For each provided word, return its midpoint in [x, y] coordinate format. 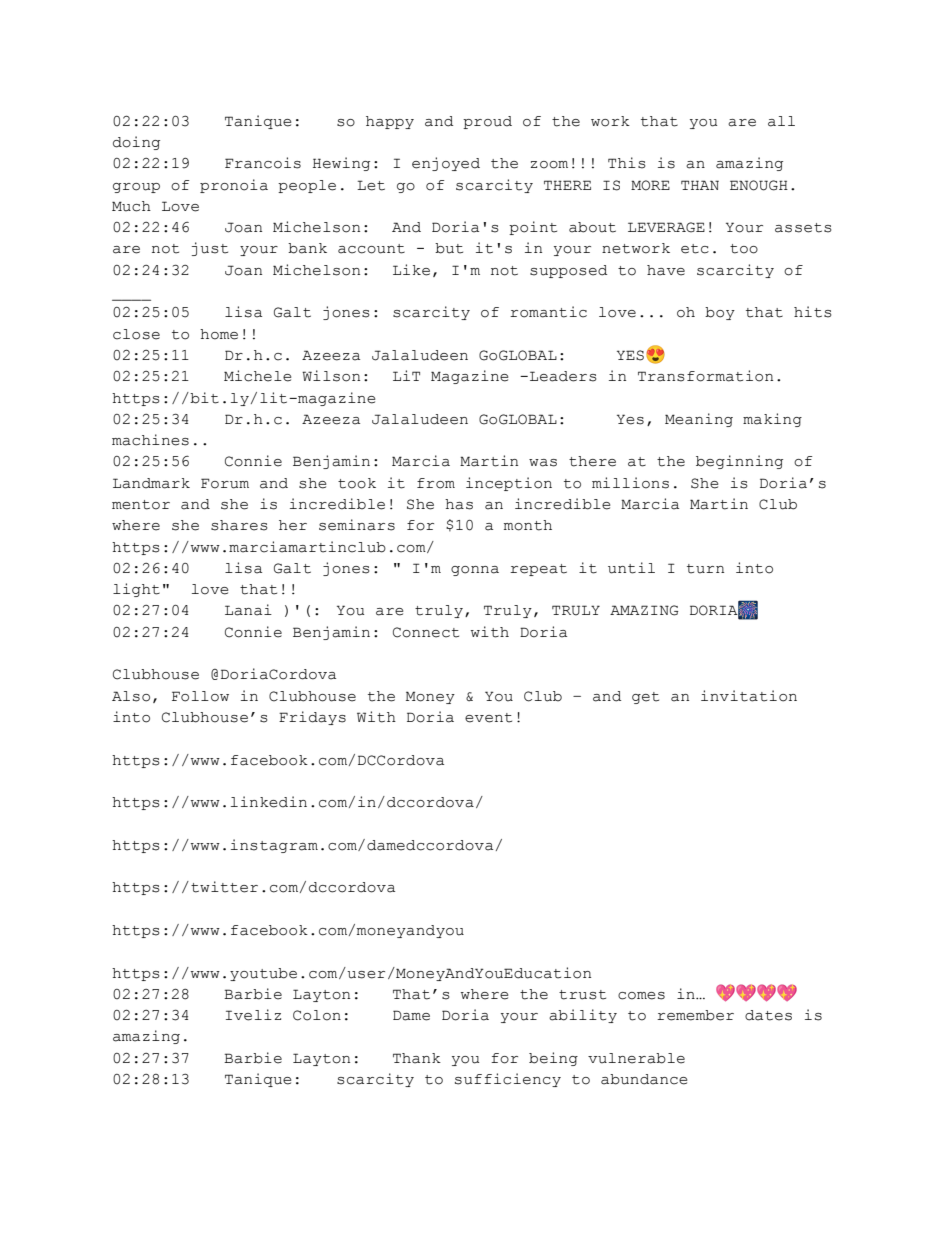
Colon [317, 1015]
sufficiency [508, 1080]
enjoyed [446, 164]
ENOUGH [759, 185]
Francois [263, 163]
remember [695, 1015]
